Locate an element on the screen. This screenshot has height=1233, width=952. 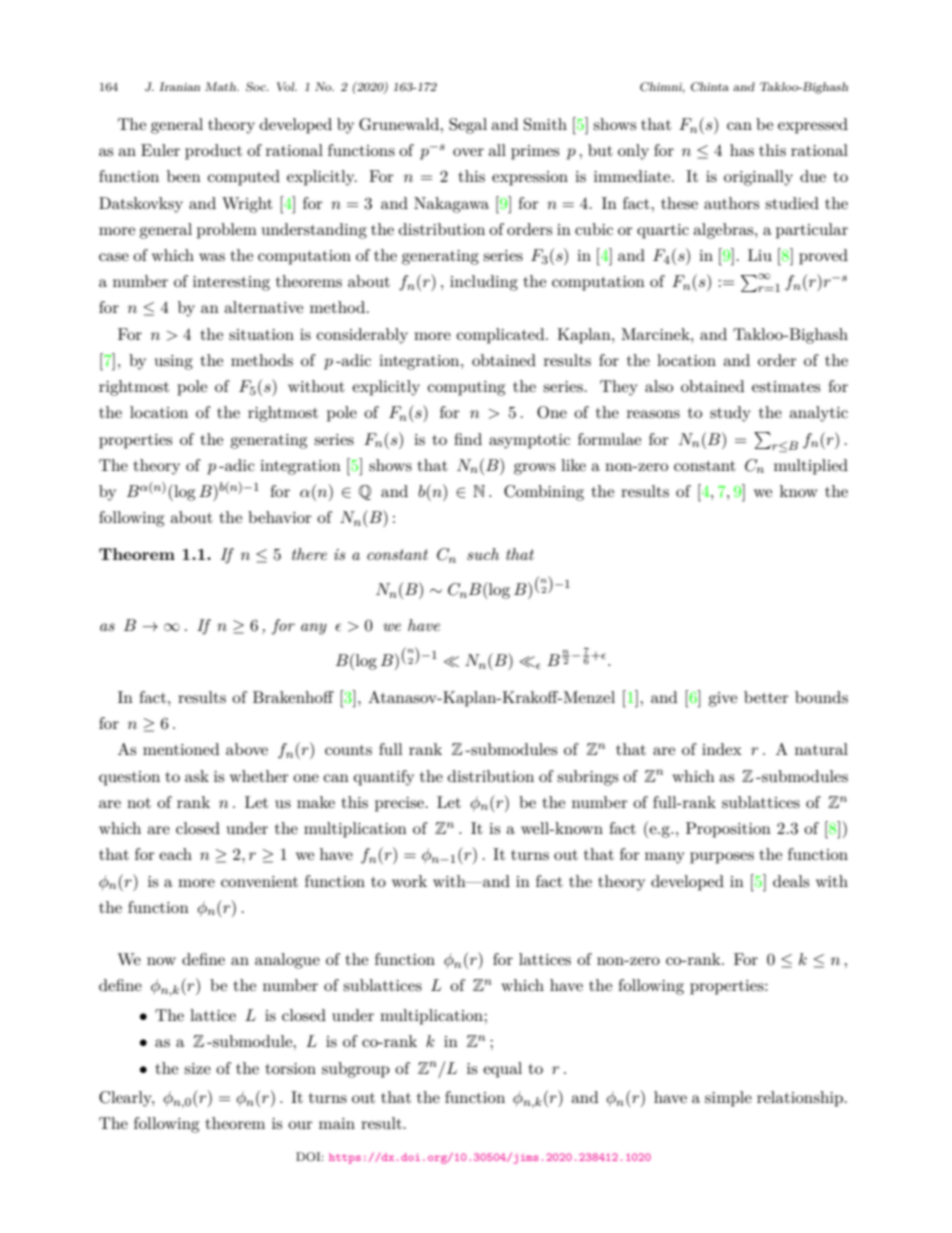
size is located at coordinates (197, 1068).
